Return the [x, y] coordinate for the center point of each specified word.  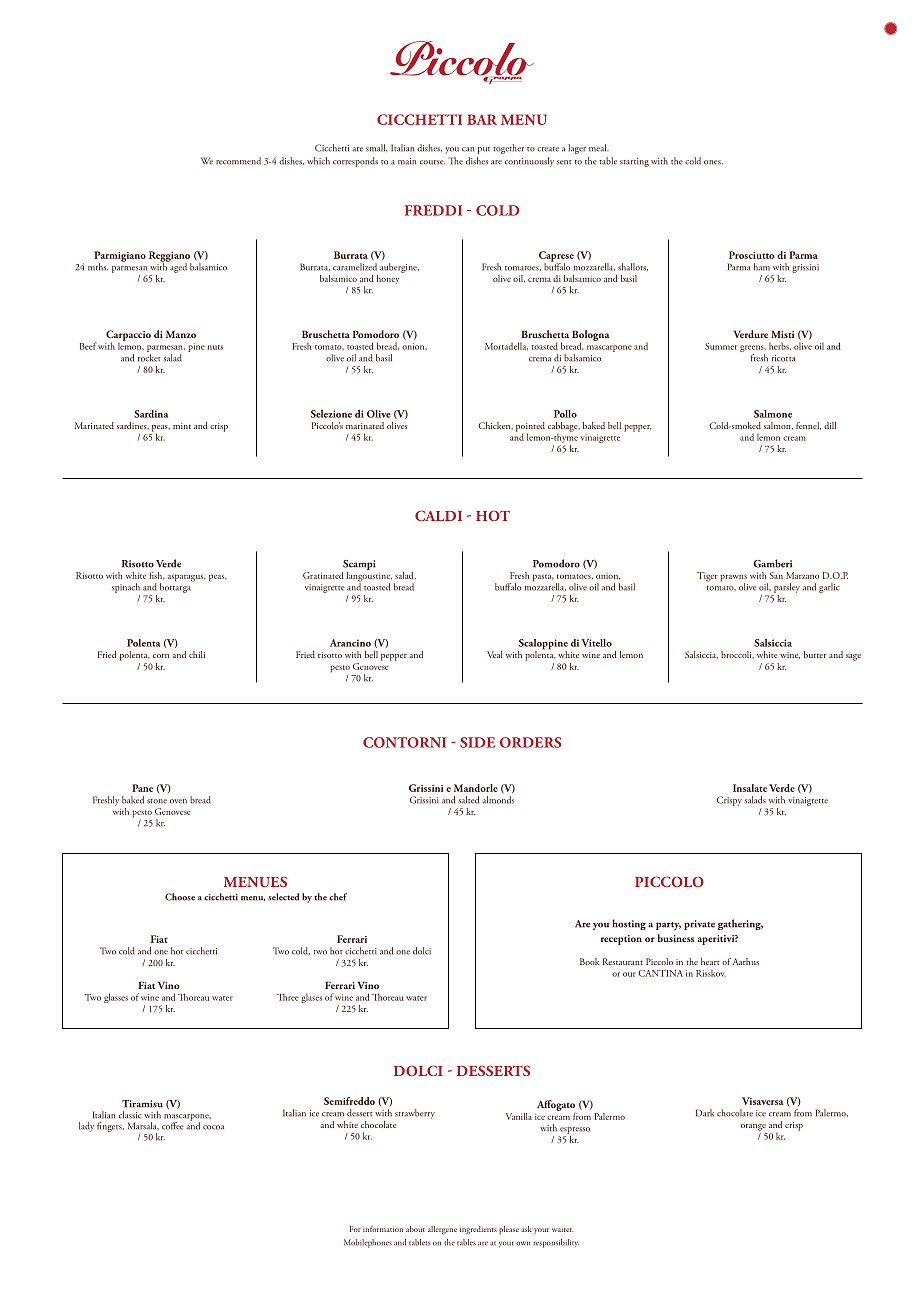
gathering [740, 924]
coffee [173, 1126]
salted [468, 800]
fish [157, 576]
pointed [530, 428]
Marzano [802, 575]
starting [634, 162]
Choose [180, 897]
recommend [238, 161]
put [484, 150]
